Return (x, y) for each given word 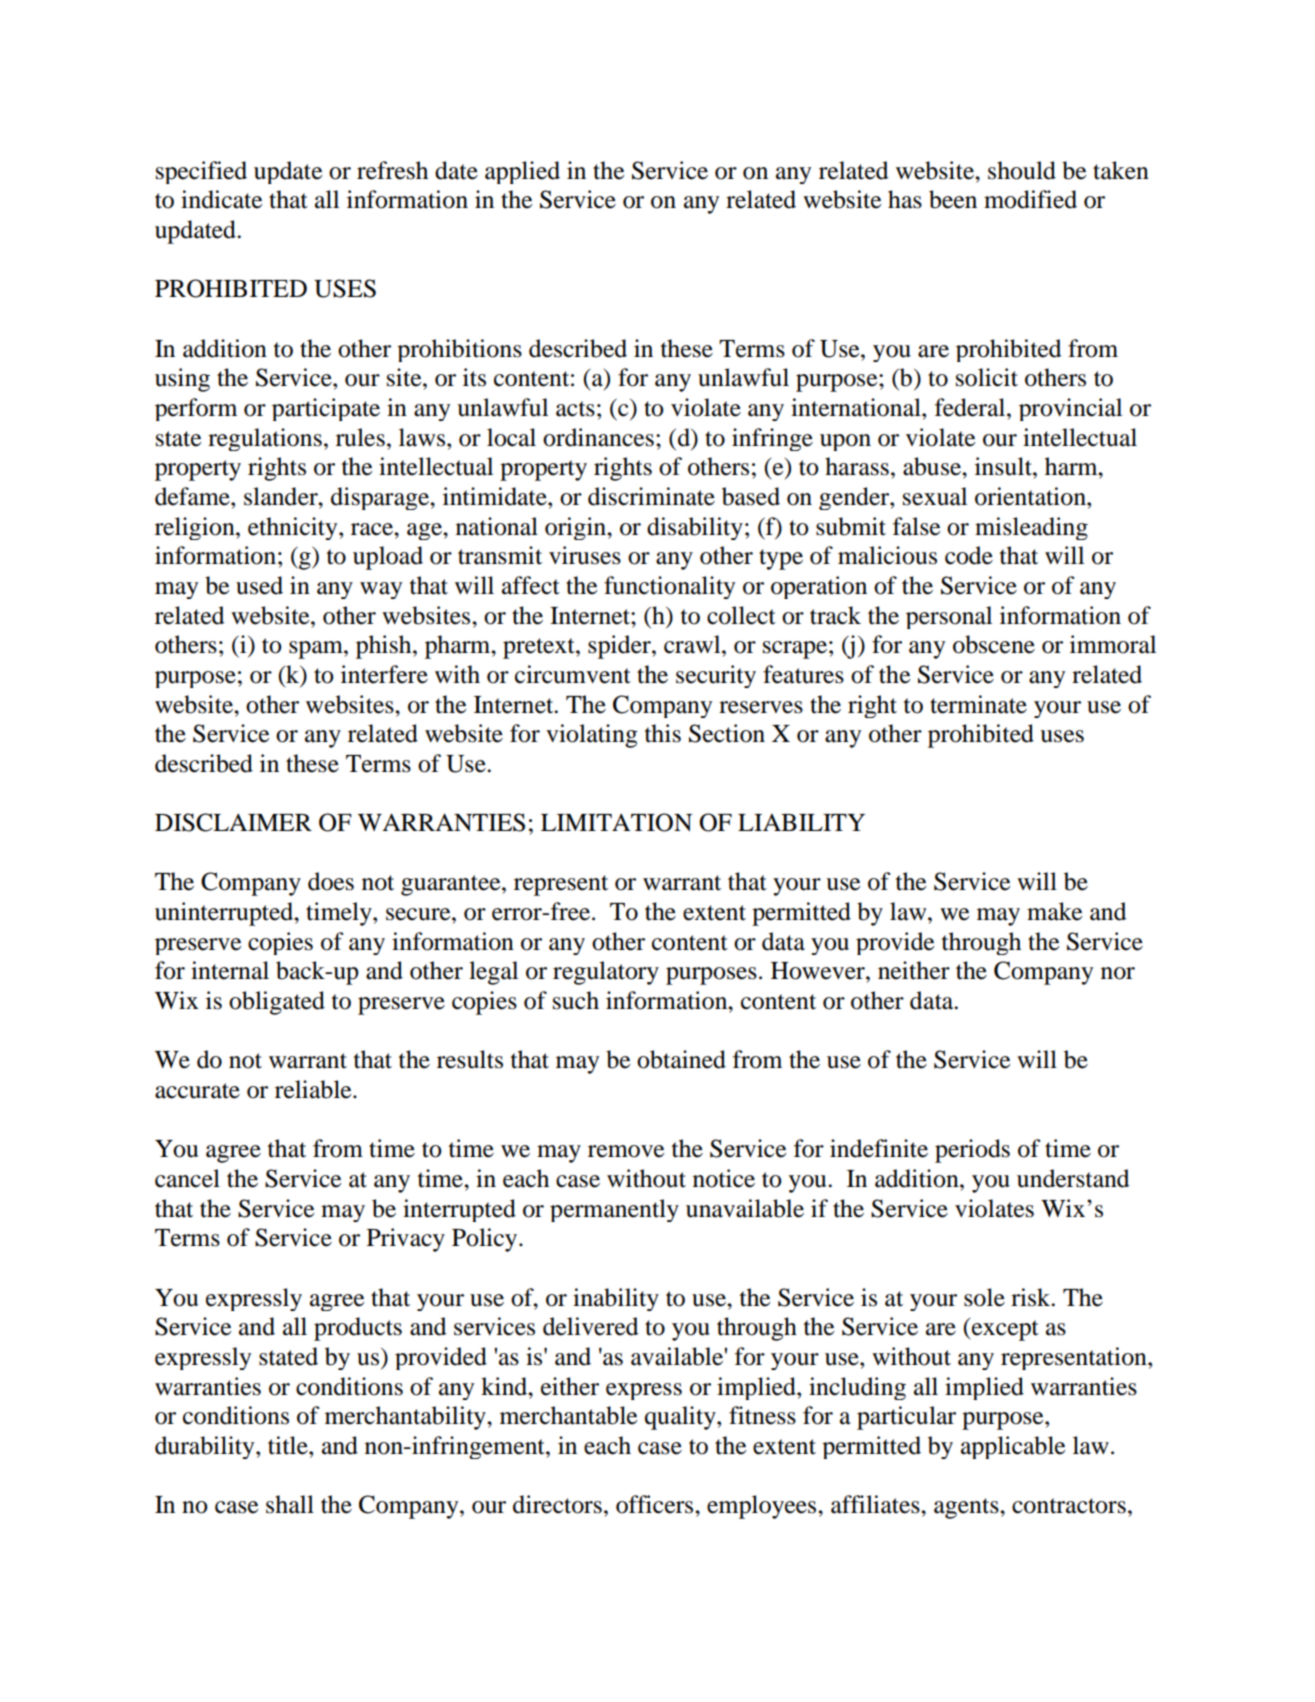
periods (972, 1151)
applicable (1013, 1447)
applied (522, 172)
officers (656, 1504)
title (289, 1445)
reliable (314, 1089)
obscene (994, 644)
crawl (693, 644)
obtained (681, 1059)
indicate (221, 199)
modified (1030, 199)
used (259, 585)
